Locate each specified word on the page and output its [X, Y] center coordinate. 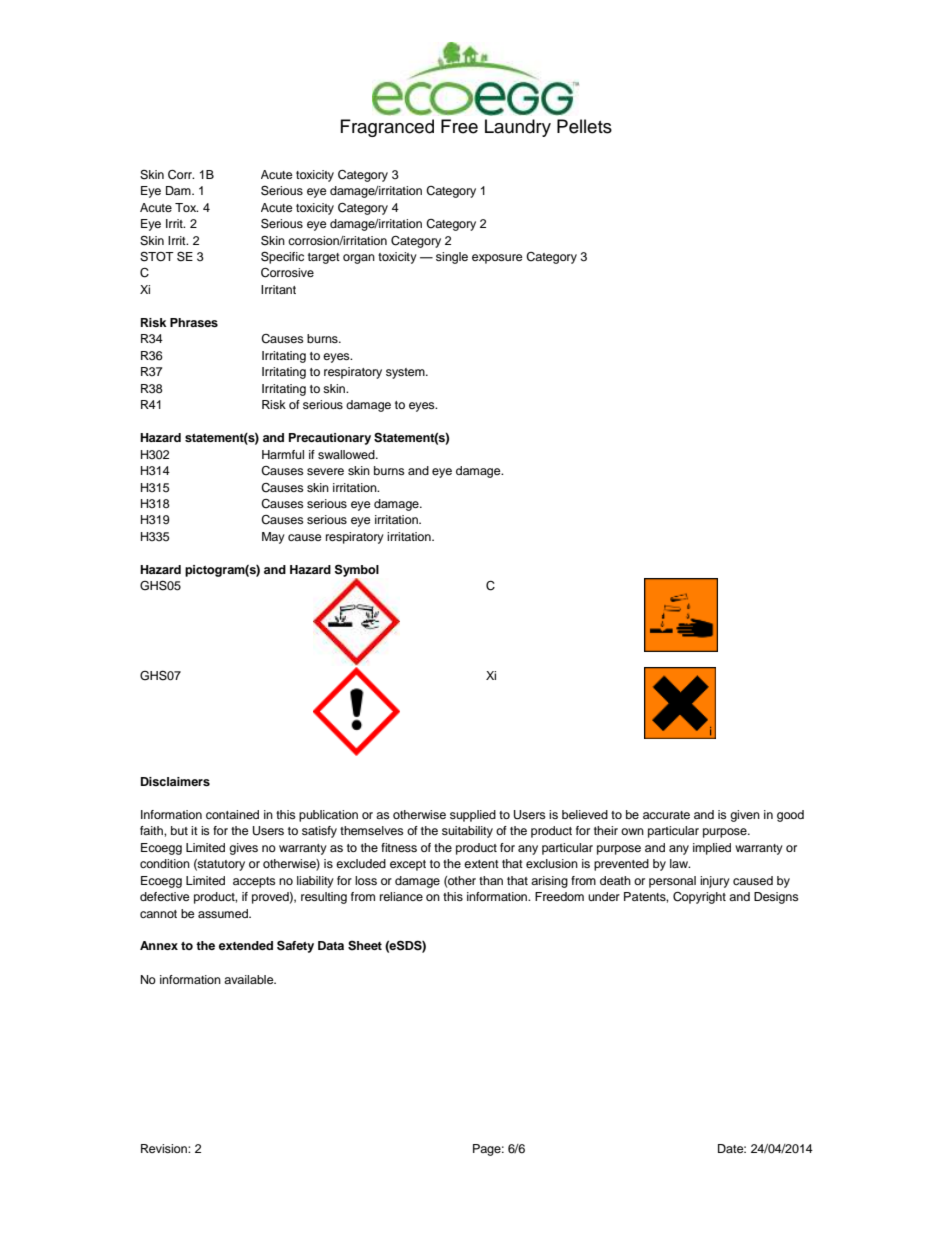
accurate [666, 815]
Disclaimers [175, 781]
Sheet [365, 946]
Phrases [194, 322]
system [406, 373]
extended [246, 945]
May [273, 538]
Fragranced [387, 128]
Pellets [584, 126]
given [745, 816]
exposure [497, 259]
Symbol [357, 571]
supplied [473, 816]
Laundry [518, 128]
